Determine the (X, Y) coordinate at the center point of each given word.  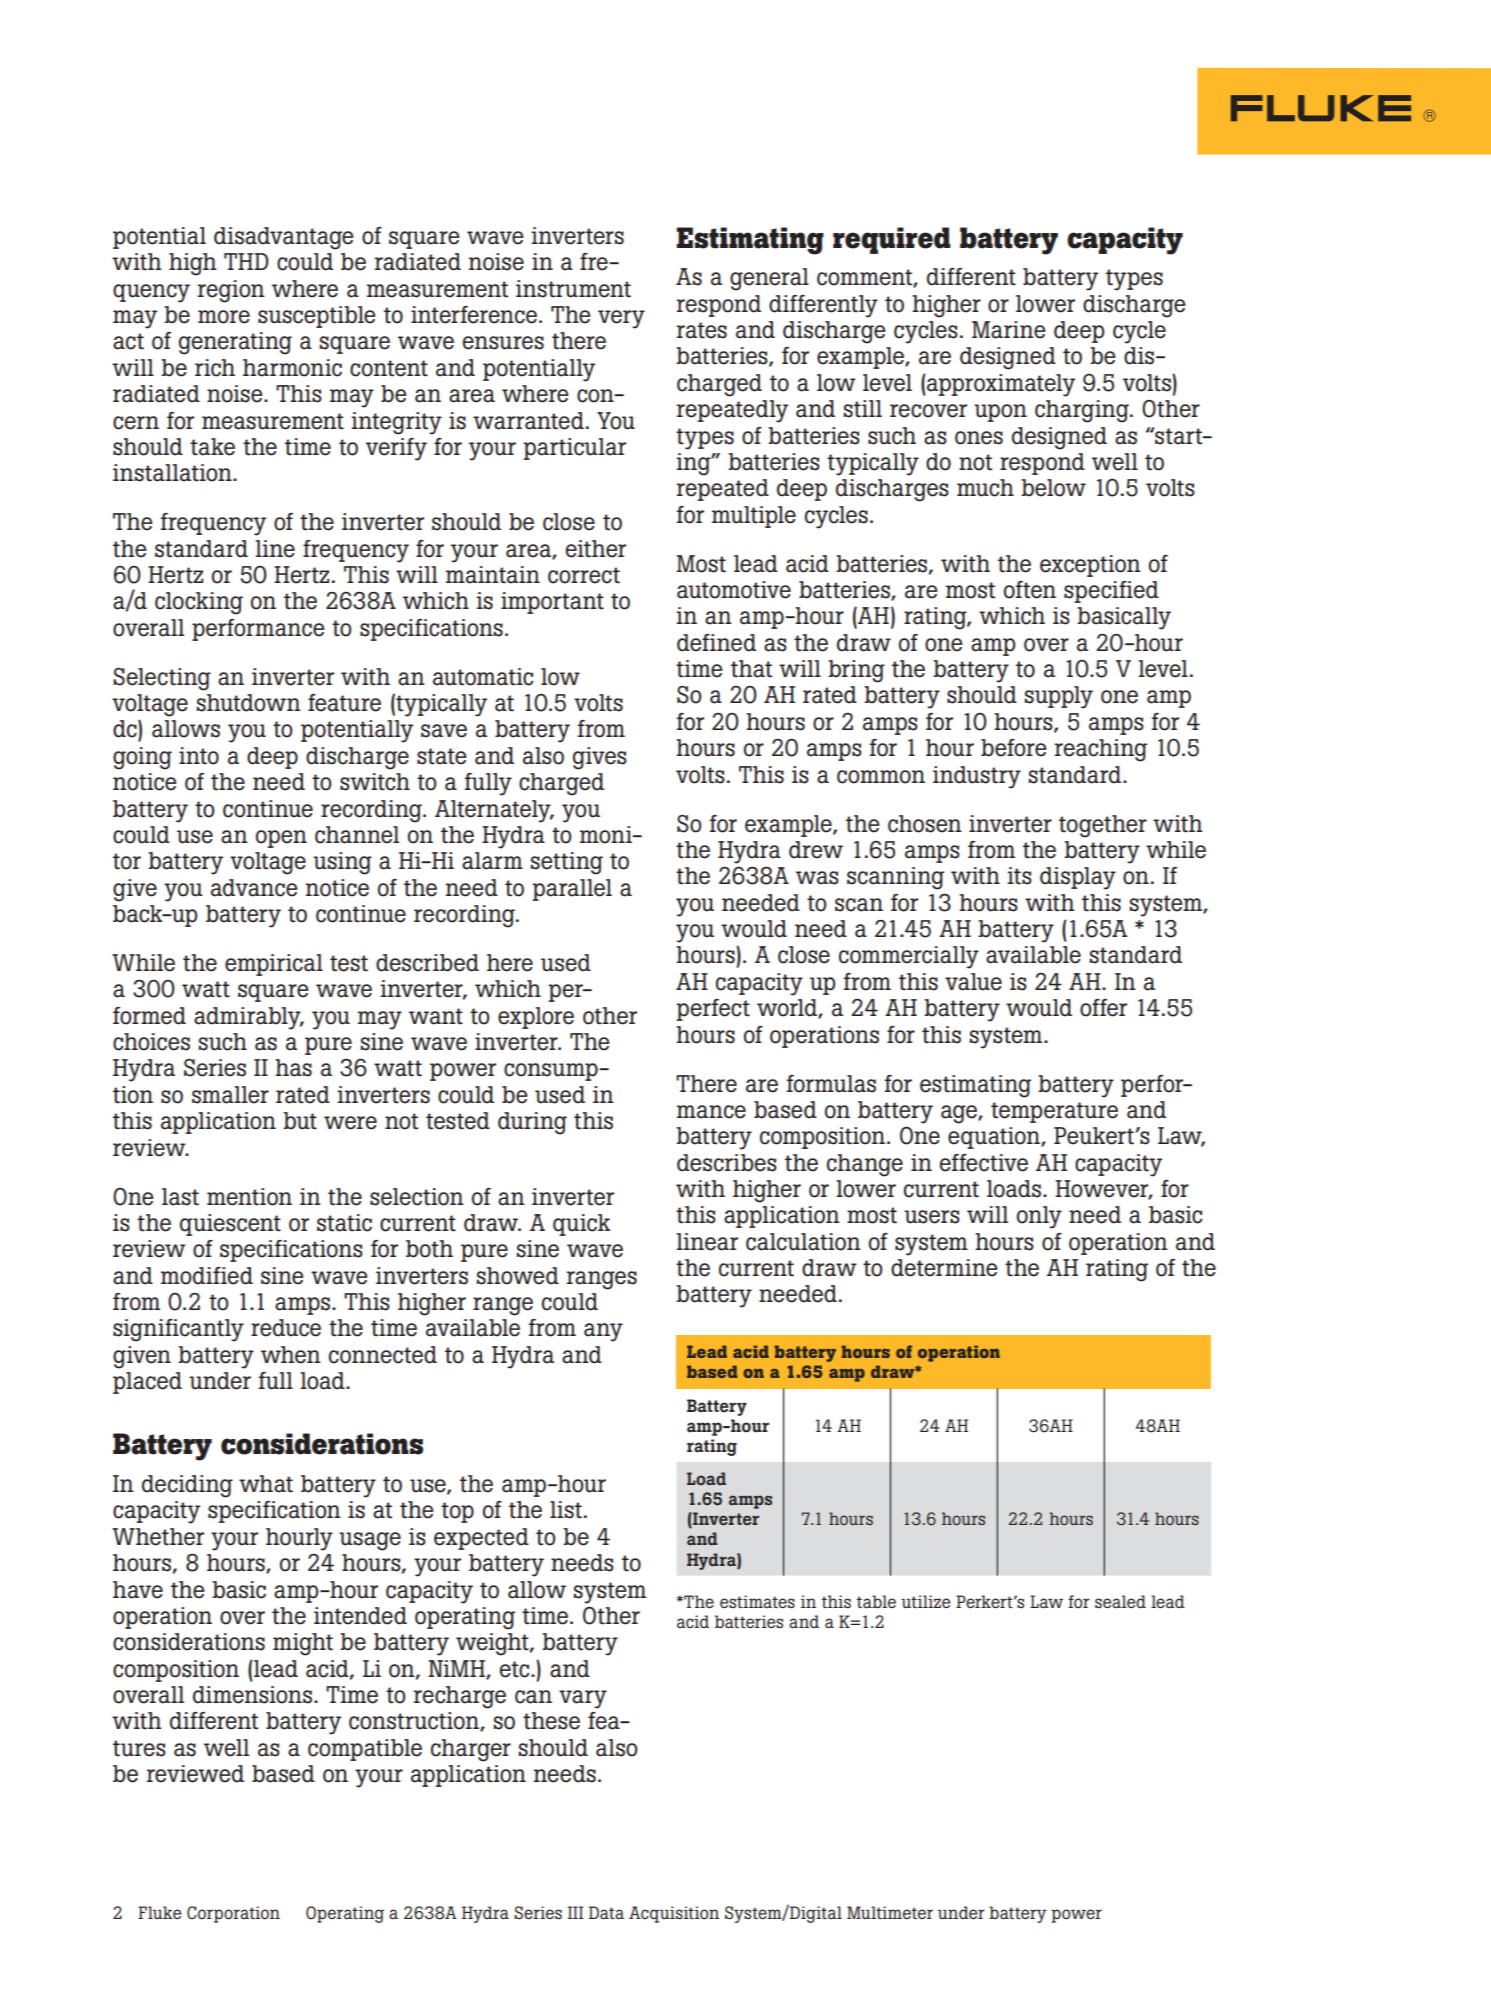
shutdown (249, 703)
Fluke (159, 1912)
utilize (925, 1601)
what (266, 1484)
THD (246, 261)
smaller (230, 1095)
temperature (1054, 1112)
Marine (1009, 330)
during (532, 1123)
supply (1059, 697)
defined (716, 643)
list (566, 1510)
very (621, 319)
